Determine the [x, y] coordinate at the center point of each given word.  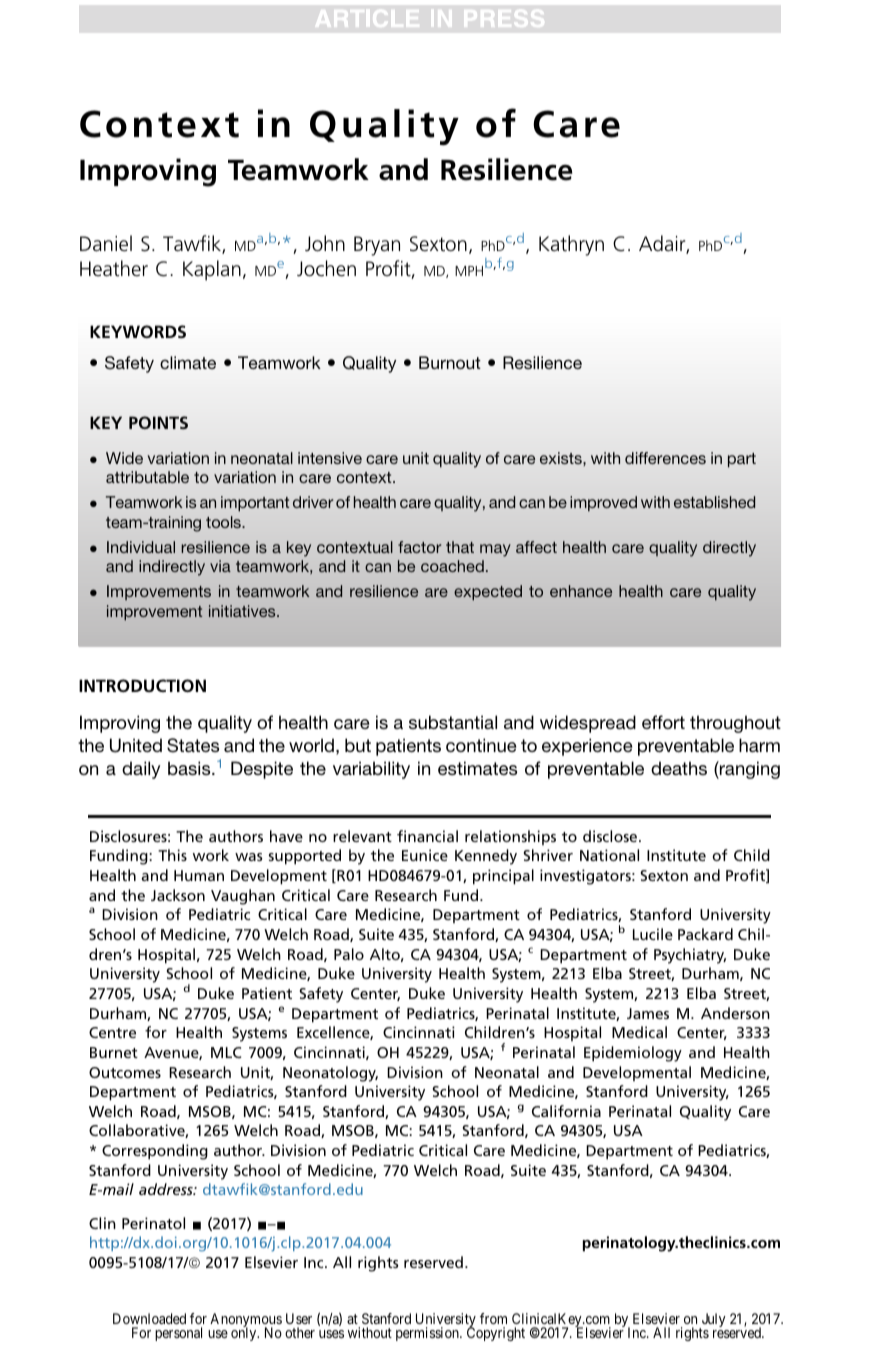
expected [488, 593]
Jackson [178, 895]
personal [178, 1334]
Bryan [377, 246]
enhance [581, 591]
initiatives [243, 611]
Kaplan [212, 270]
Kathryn [571, 245]
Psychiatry [690, 956]
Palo [349, 954]
